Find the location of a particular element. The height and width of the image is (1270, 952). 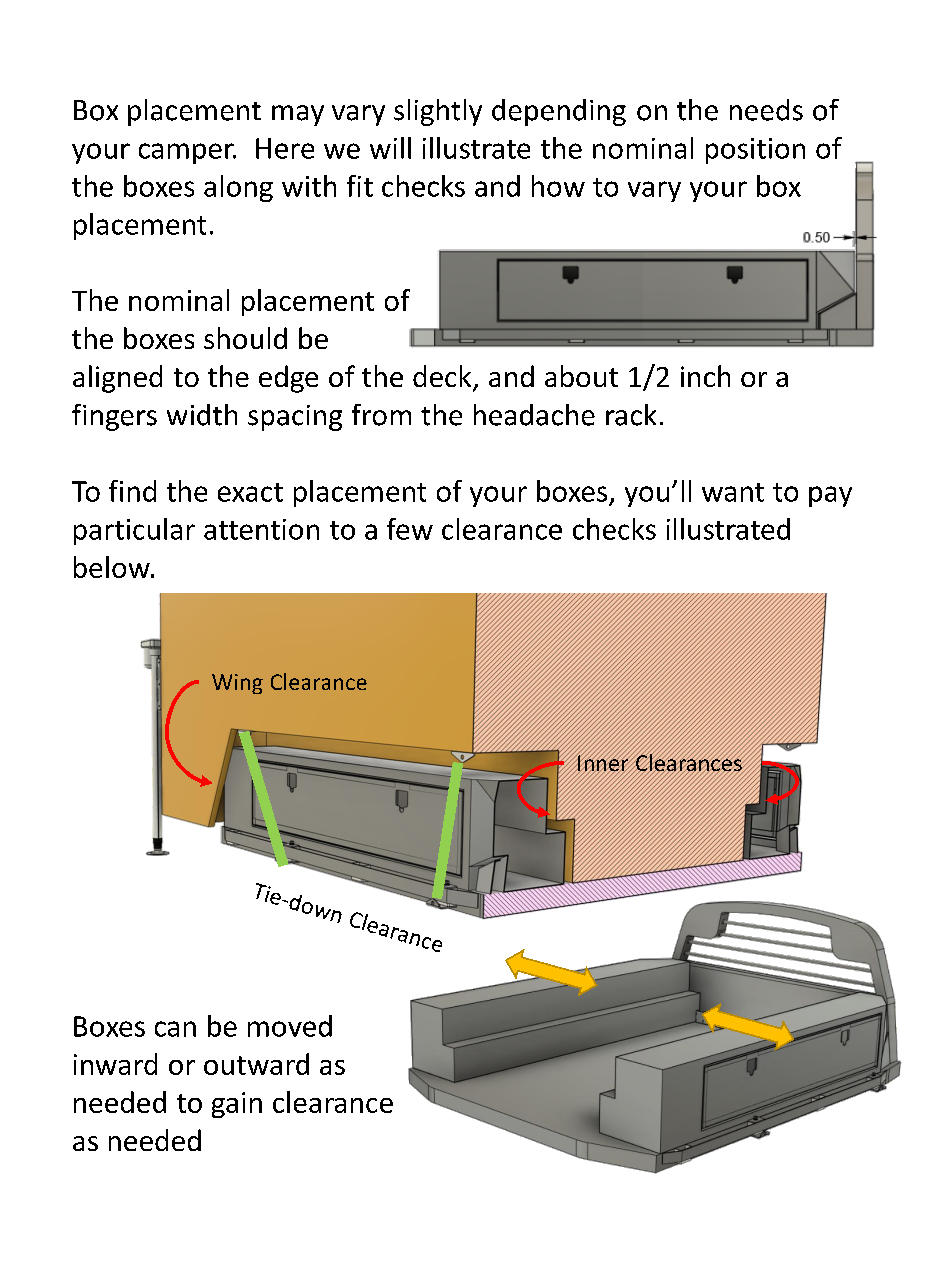

moved is located at coordinates (290, 1026).
